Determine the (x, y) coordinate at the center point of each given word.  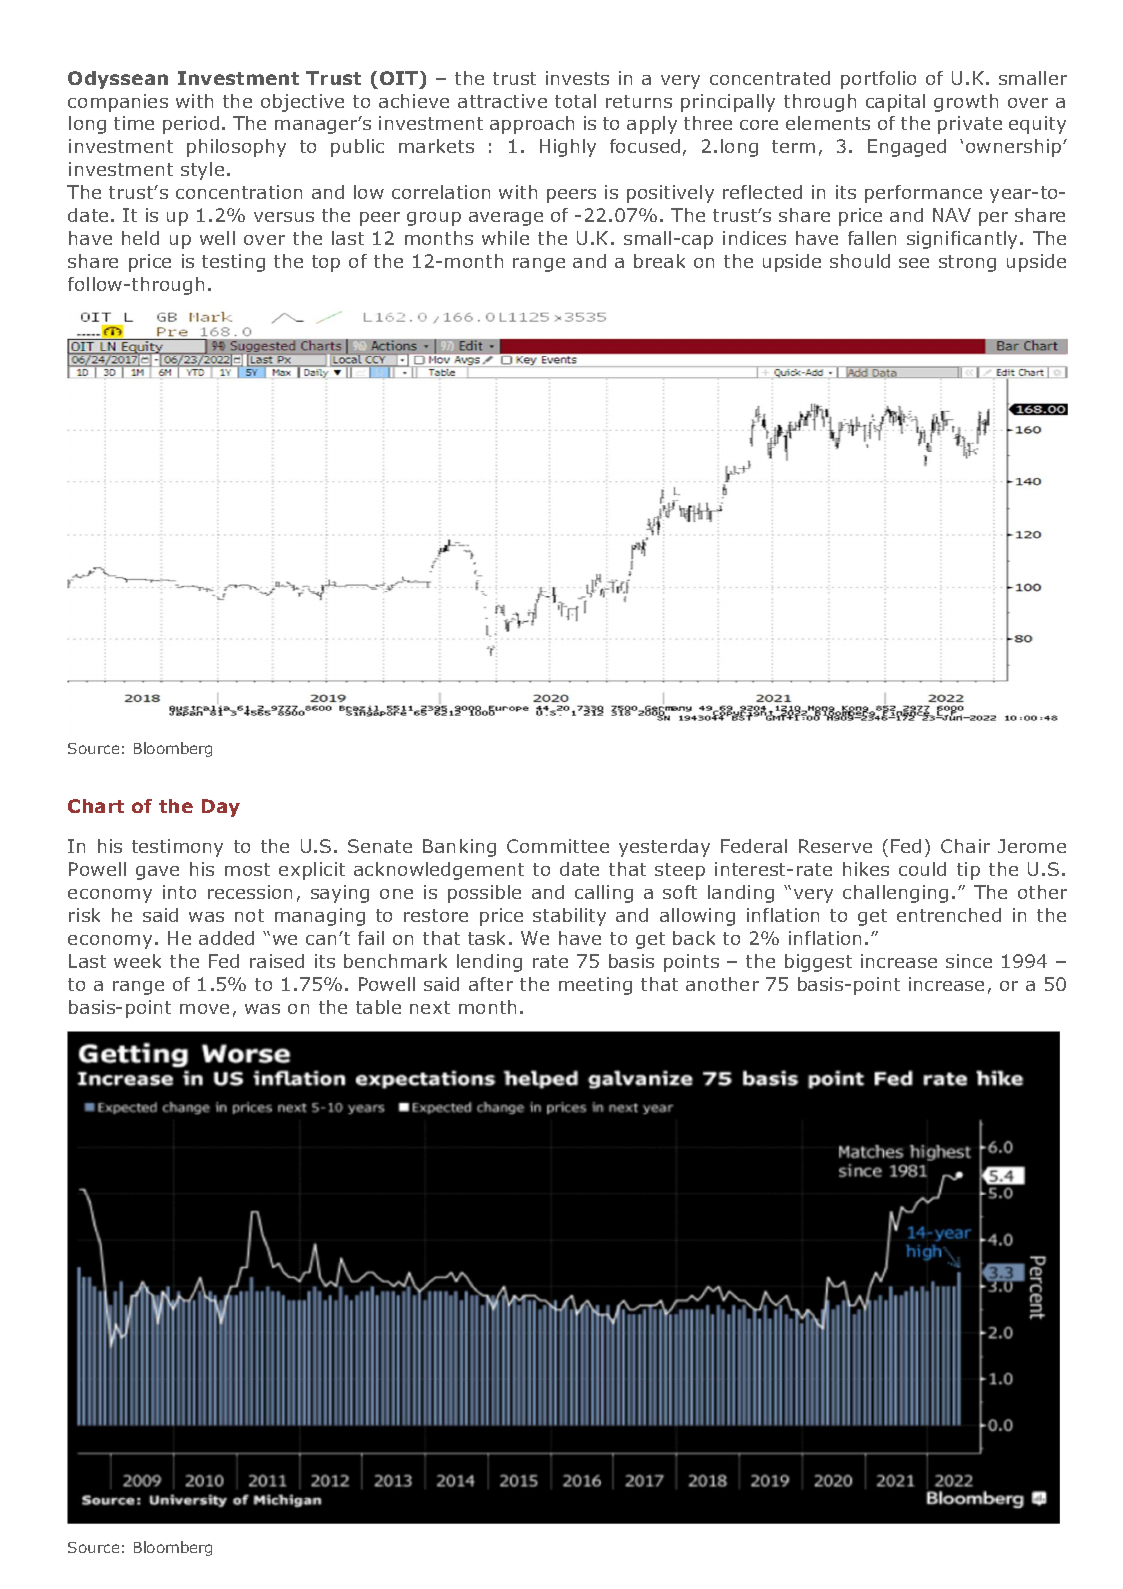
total (575, 101)
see (914, 263)
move (204, 1009)
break (659, 261)
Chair (965, 846)
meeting (595, 986)
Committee (558, 846)
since (969, 961)
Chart (96, 806)
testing (233, 263)
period (191, 125)
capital (895, 103)
